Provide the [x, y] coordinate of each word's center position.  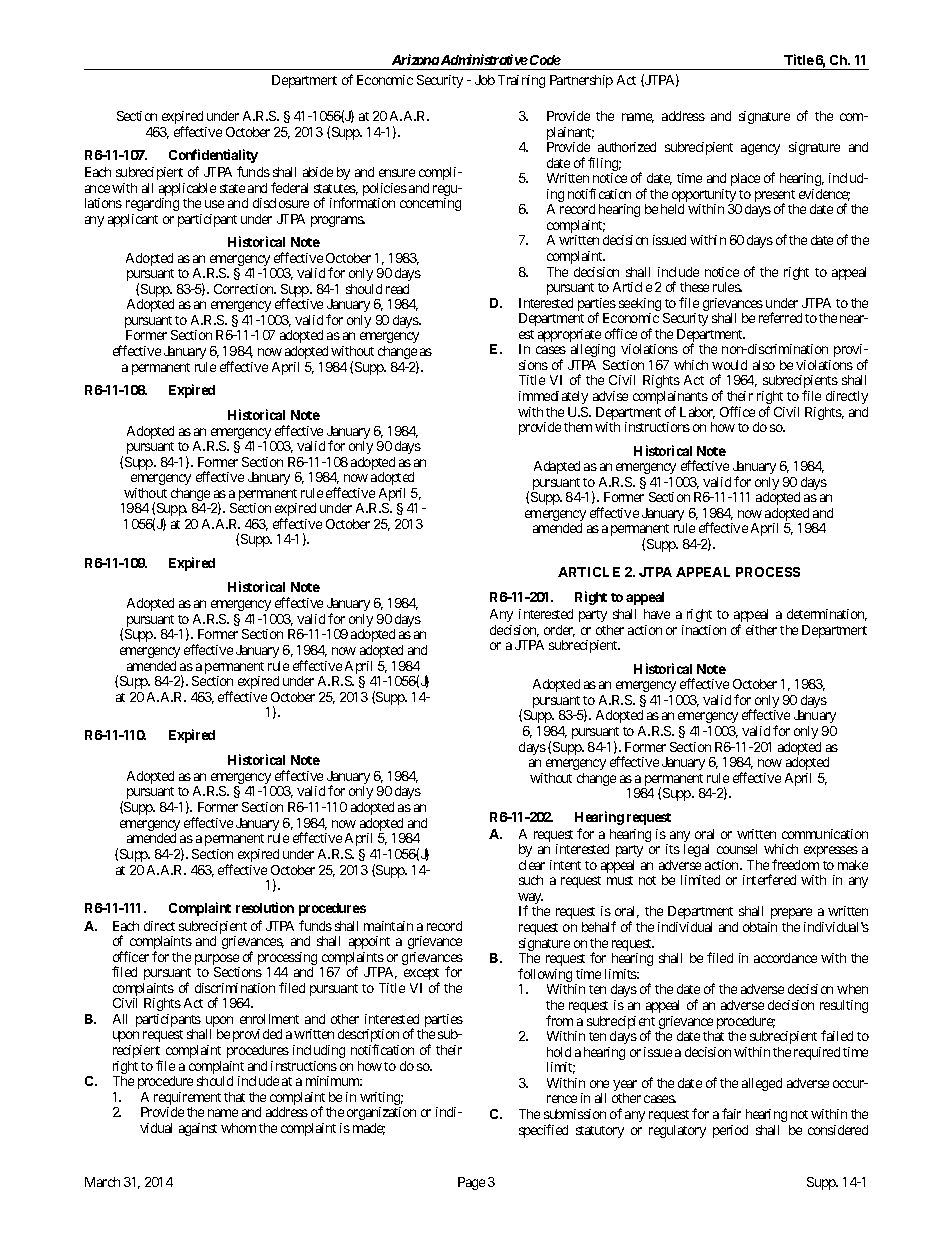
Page [471, 1183]
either [761, 630]
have [657, 614]
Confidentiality [213, 156]
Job [485, 80]
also [764, 365]
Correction [244, 289]
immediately [553, 397]
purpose [217, 961]
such [531, 880]
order [559, 631]
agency [760, 149]
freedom [795, 864]
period [730, 1131]
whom [238, 1128]
